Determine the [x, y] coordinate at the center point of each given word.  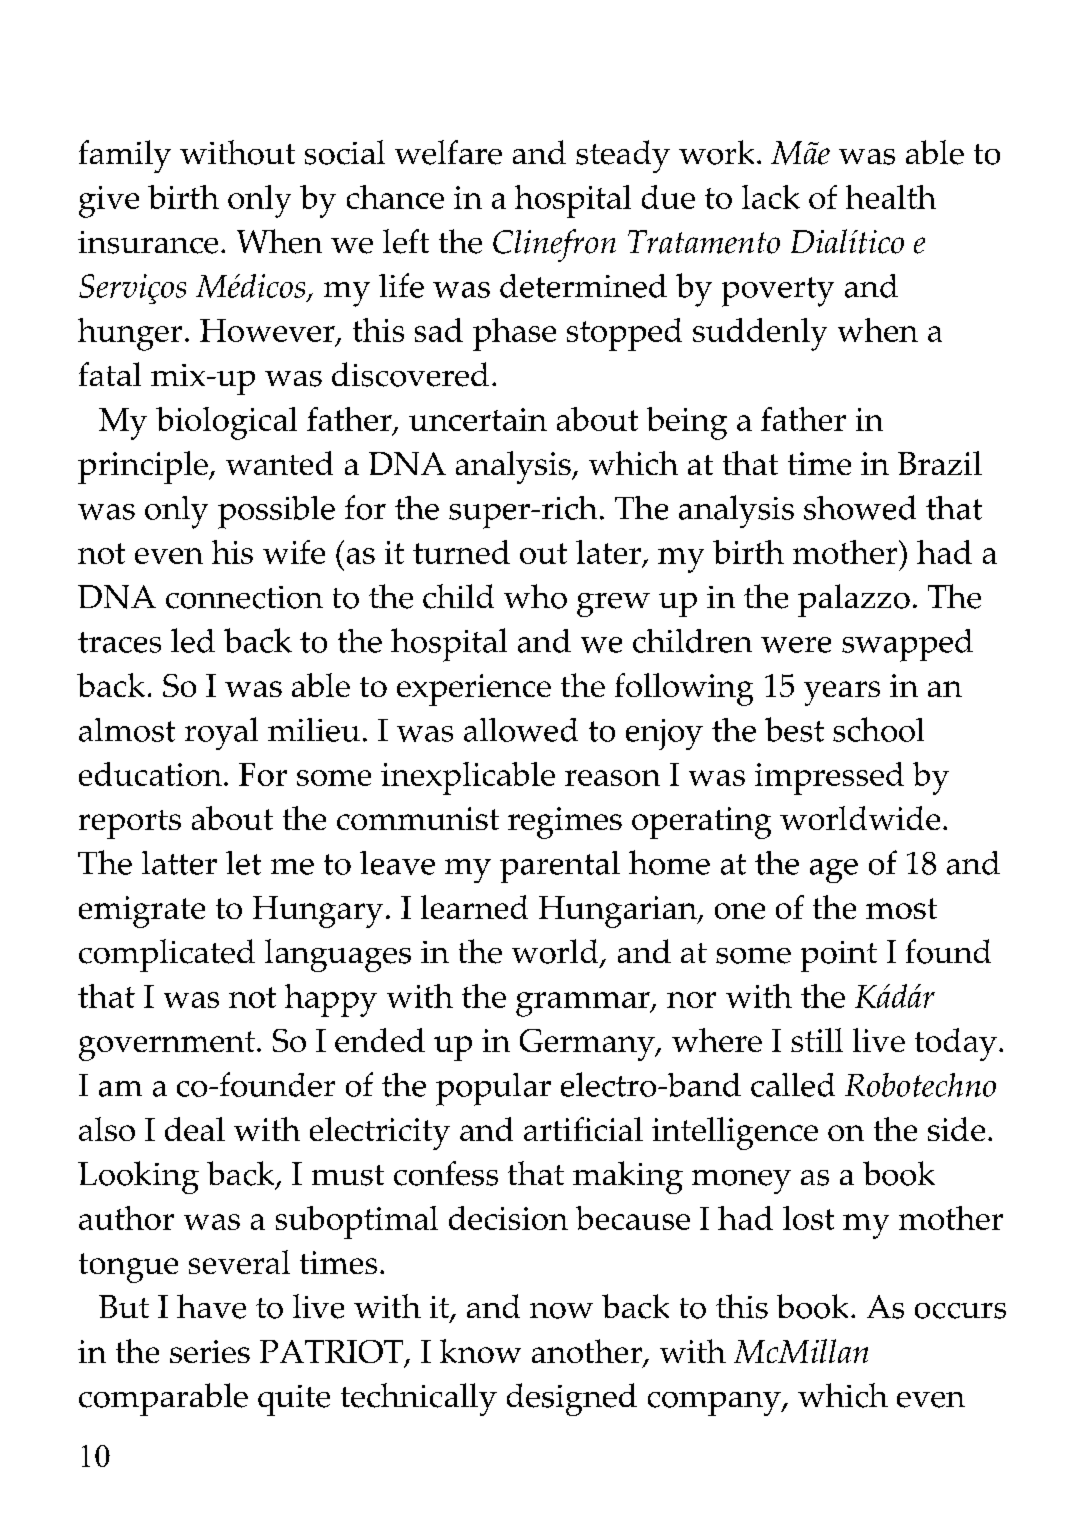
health [891, 197]
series [210, 1351]
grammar [584, 1004]
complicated [167, 955]
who [535, 596]
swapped [907, 645]
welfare [448, 152]
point [839, 956]
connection [244, 597]
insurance [148, 242]
